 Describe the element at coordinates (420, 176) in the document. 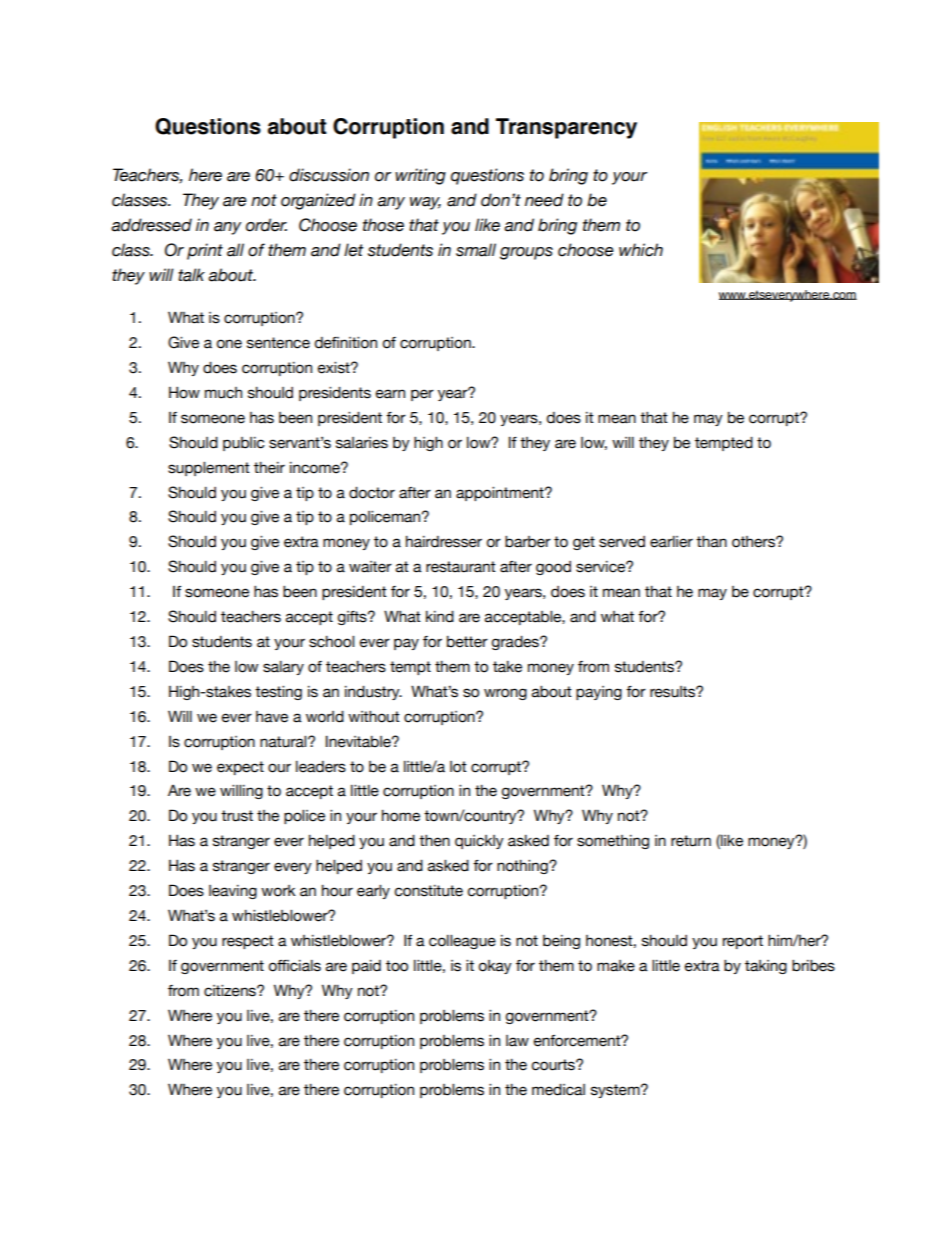

I see `writing` at that location.
